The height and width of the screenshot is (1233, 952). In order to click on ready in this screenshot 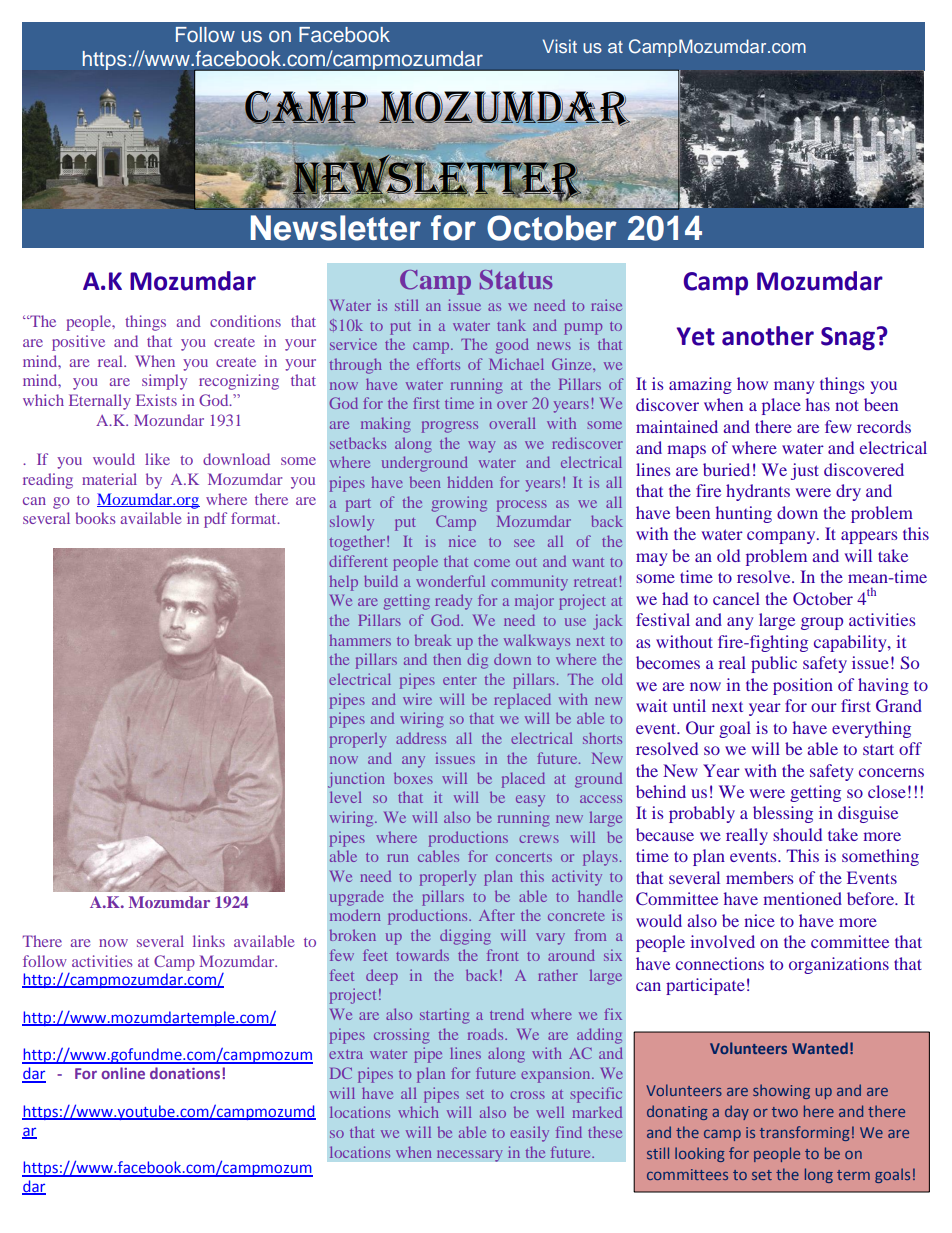, I will do `click(453, 602)`.
